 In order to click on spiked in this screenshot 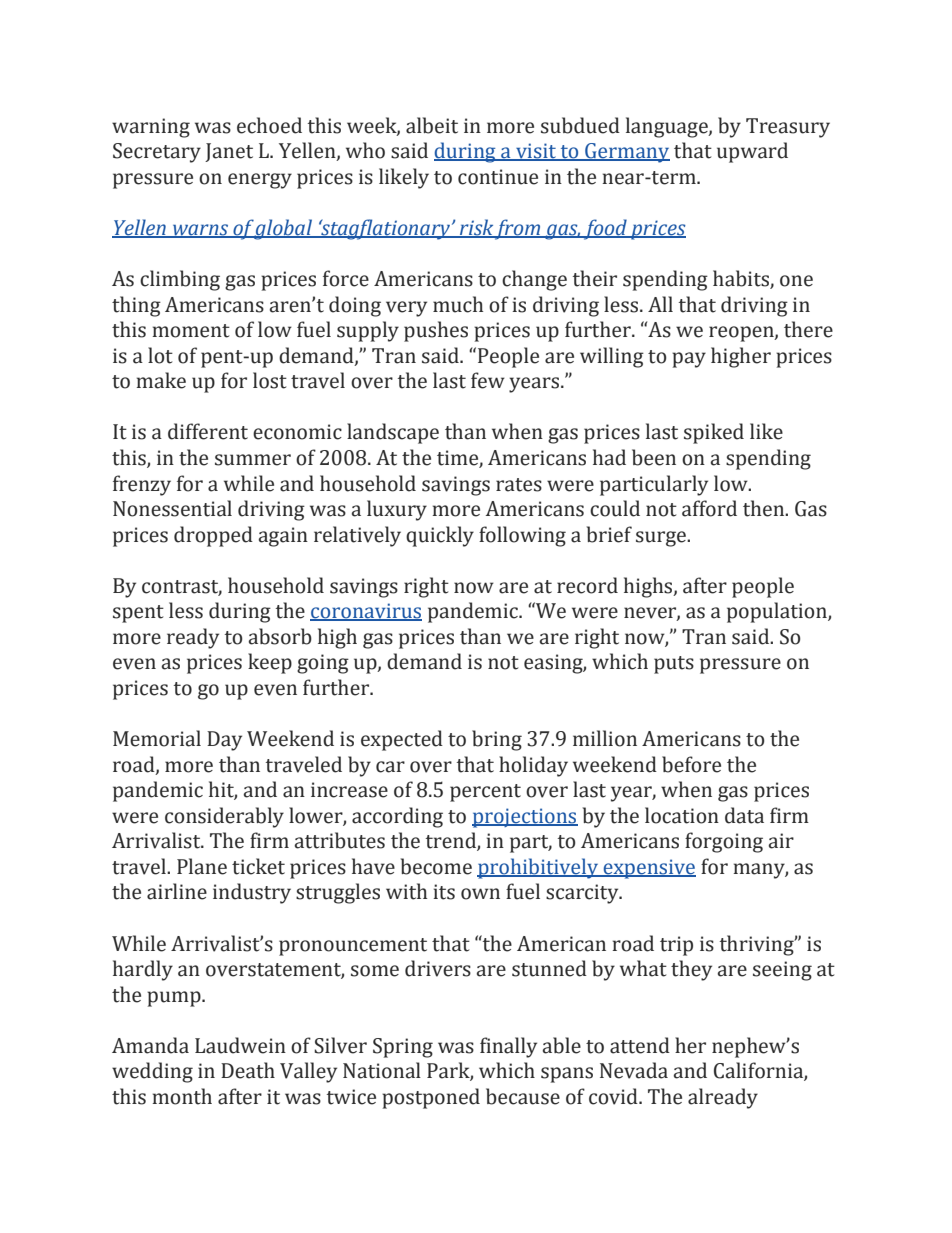, I will do `click(714, 433)`.
